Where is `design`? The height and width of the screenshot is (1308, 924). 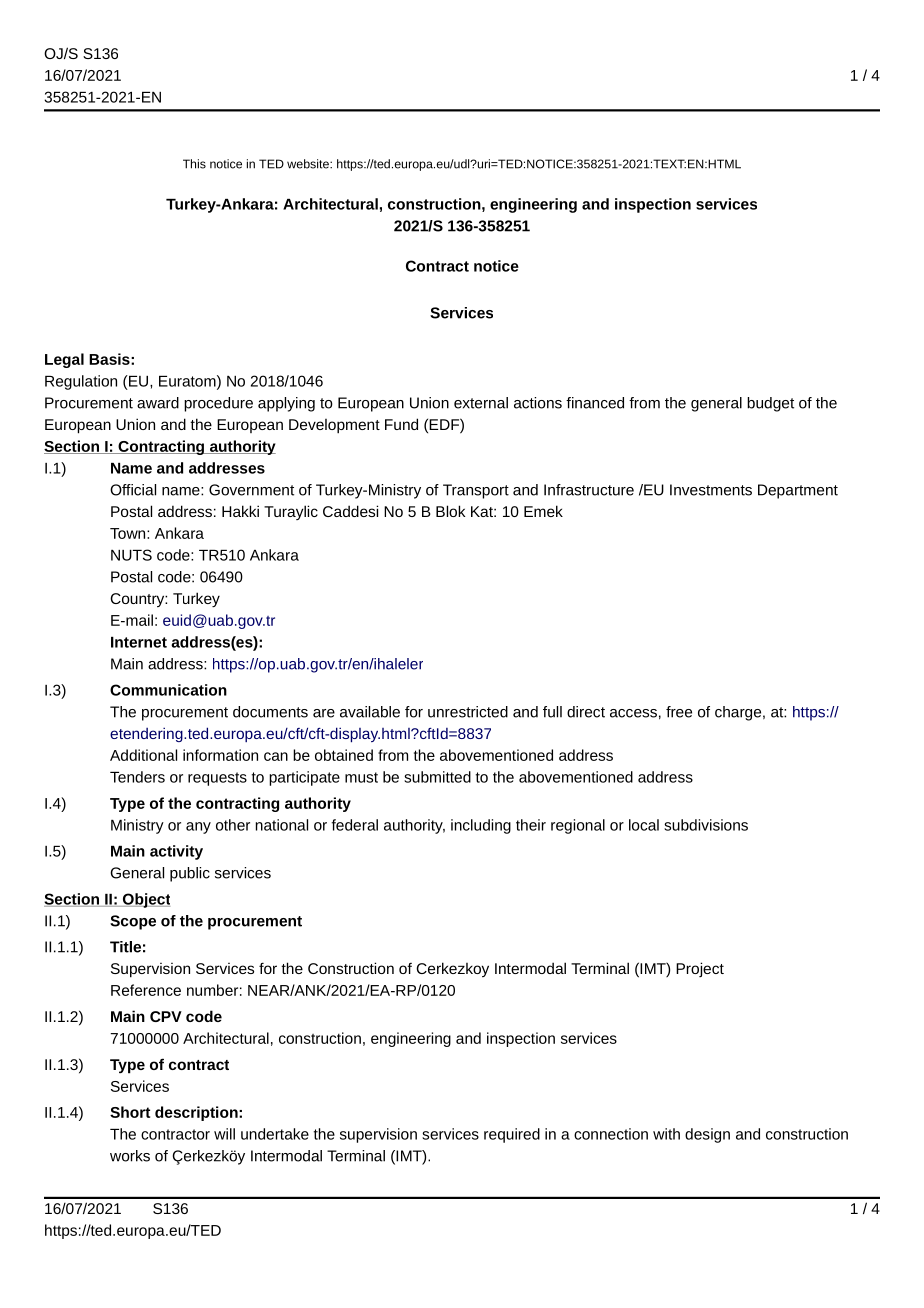
design is located at coordinates (707, 1135).
